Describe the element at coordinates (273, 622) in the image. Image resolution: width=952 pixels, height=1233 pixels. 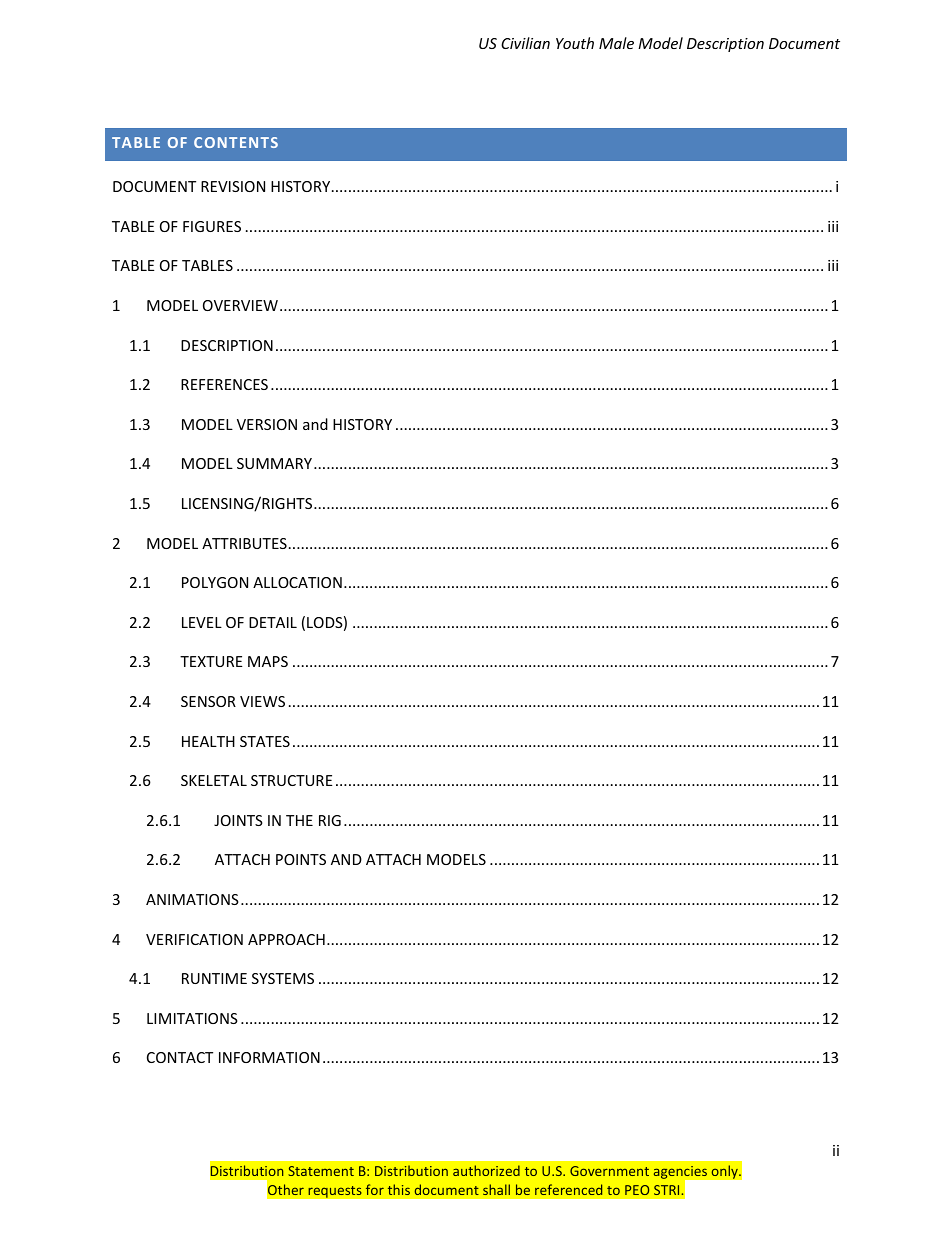
I see `DETAIL` at that location.
